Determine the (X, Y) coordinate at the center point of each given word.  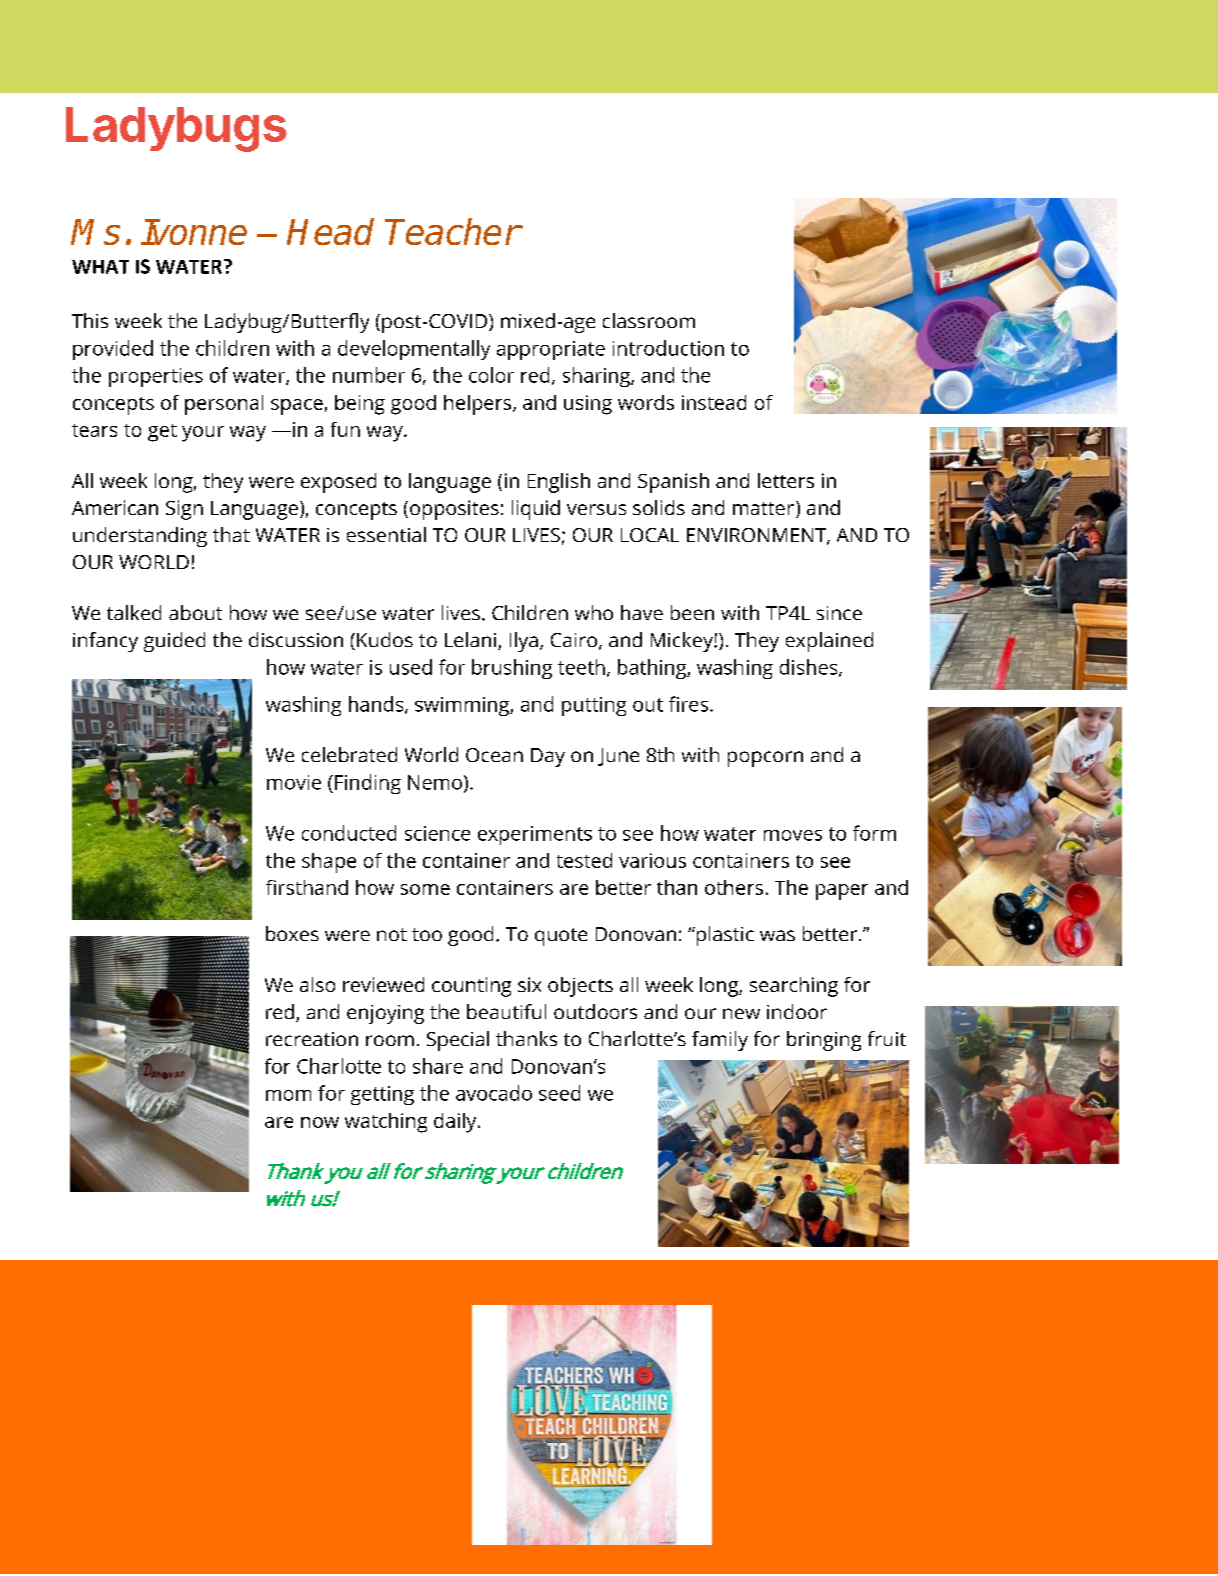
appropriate (551, 350)
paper (842, 892)
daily (456, 1123)
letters (786, 480)
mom (288, 1095)
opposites (454, 510)
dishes (810, 668)
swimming (463, 706)
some (425, 889)
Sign (184, 510)
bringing (824, 1041)
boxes (292, 933)
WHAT (100, 267)
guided (174, 642)
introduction (668, 348)
